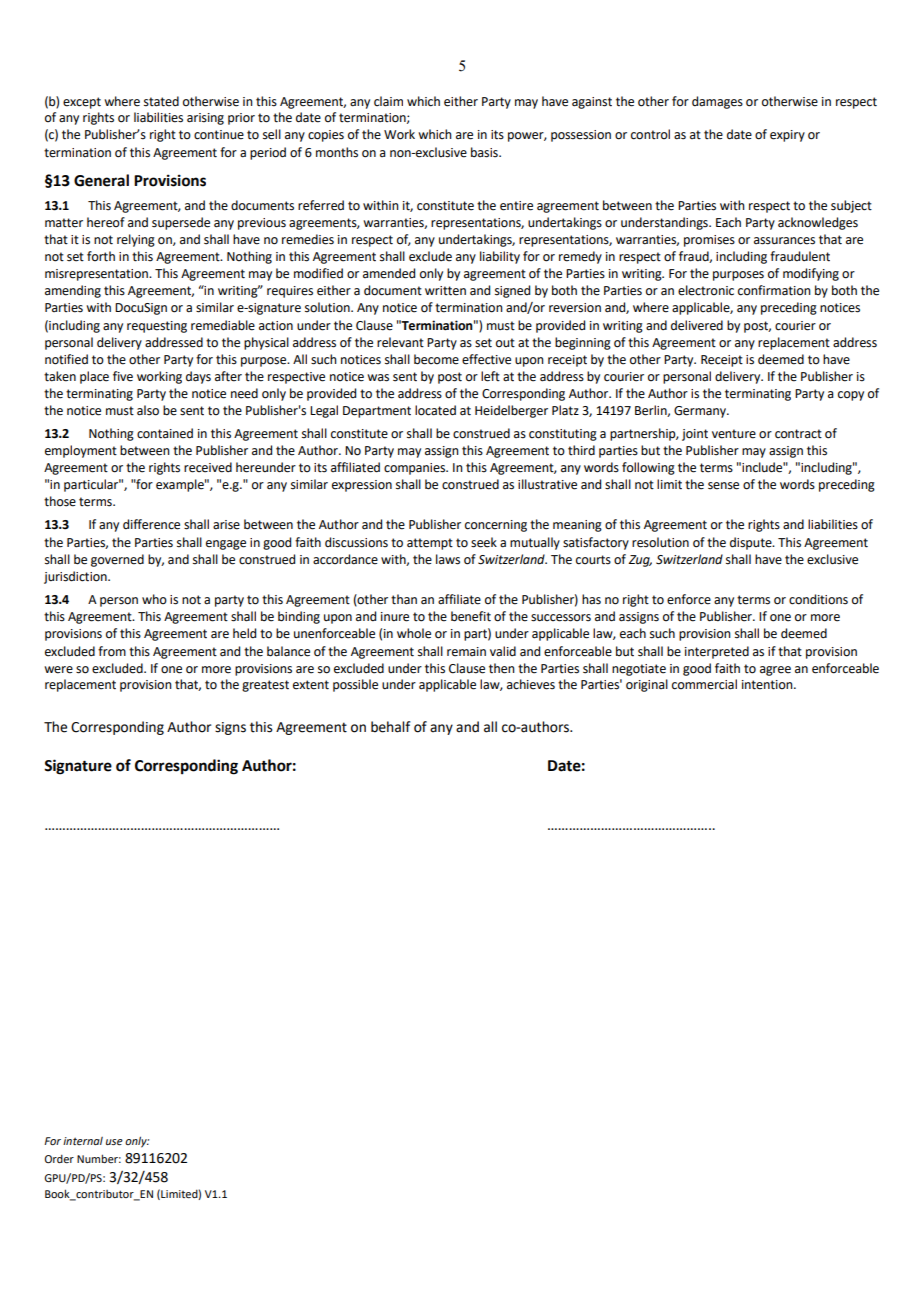  I want to click on intention, so click(768, 685).
